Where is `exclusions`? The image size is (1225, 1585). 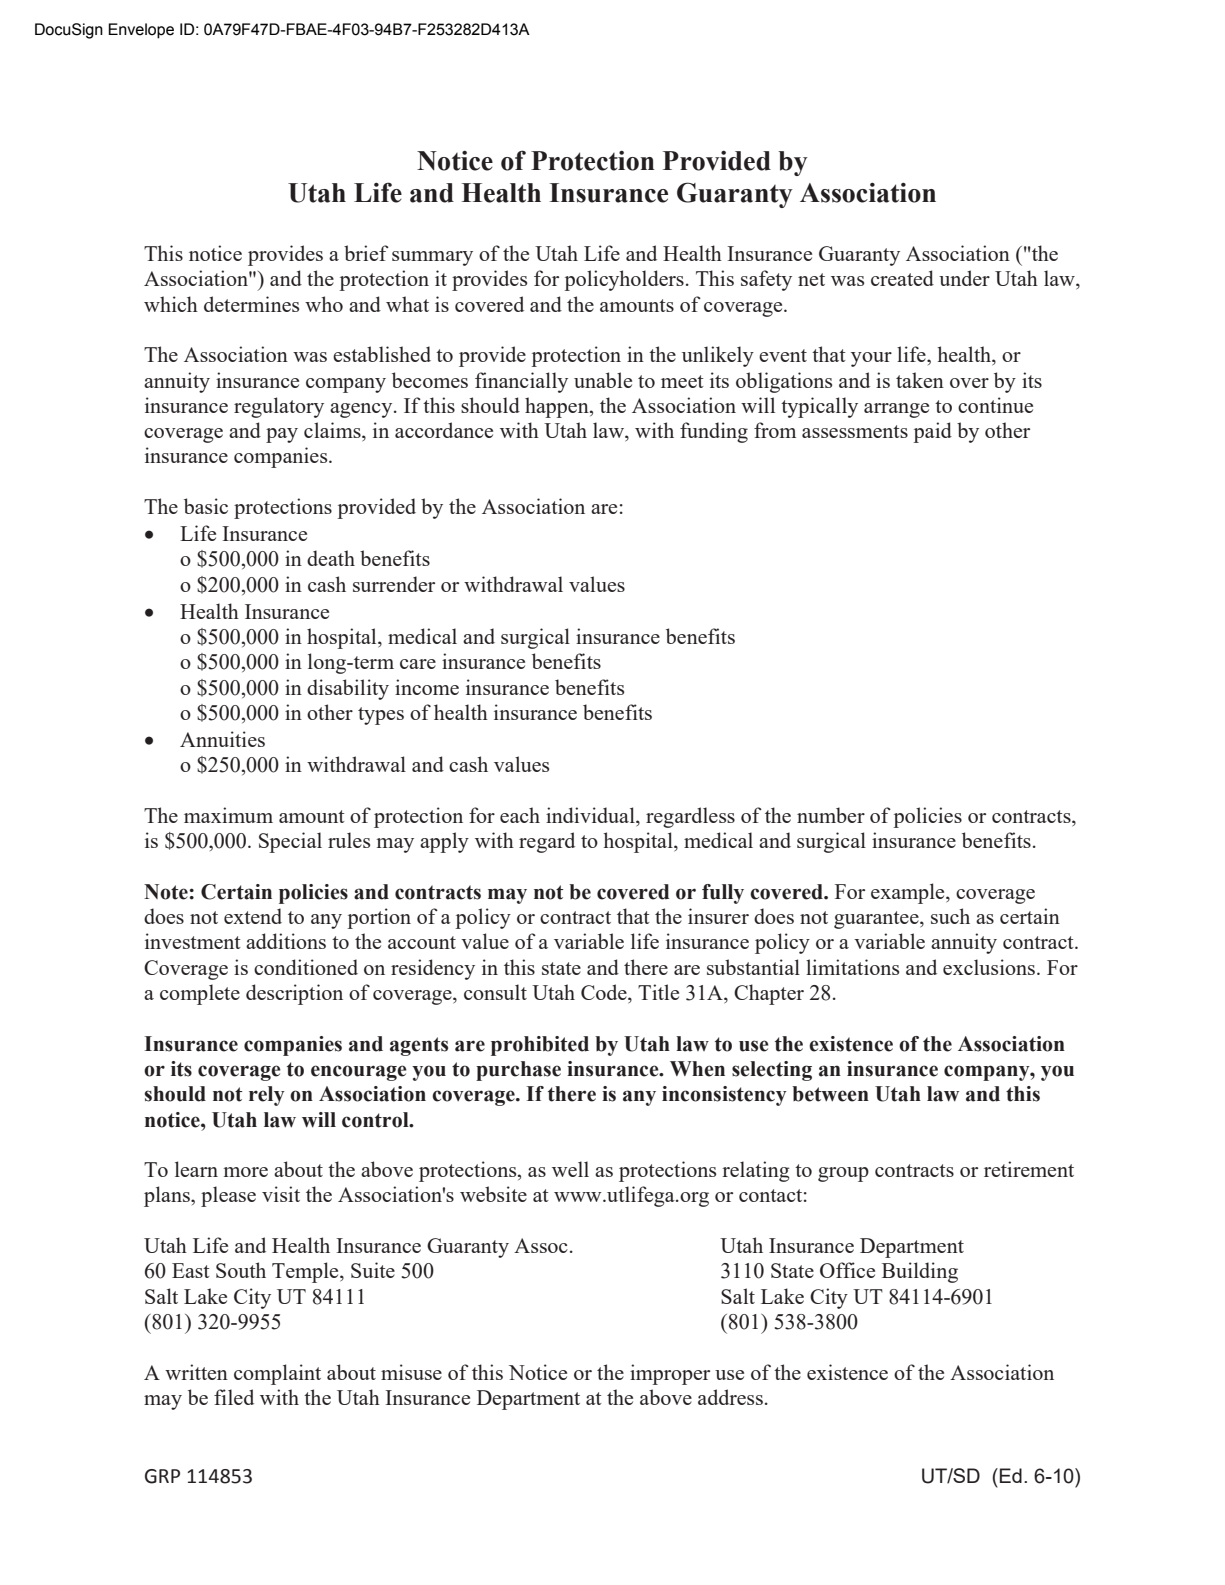
exclusions is located at coordinates (990, 967).
